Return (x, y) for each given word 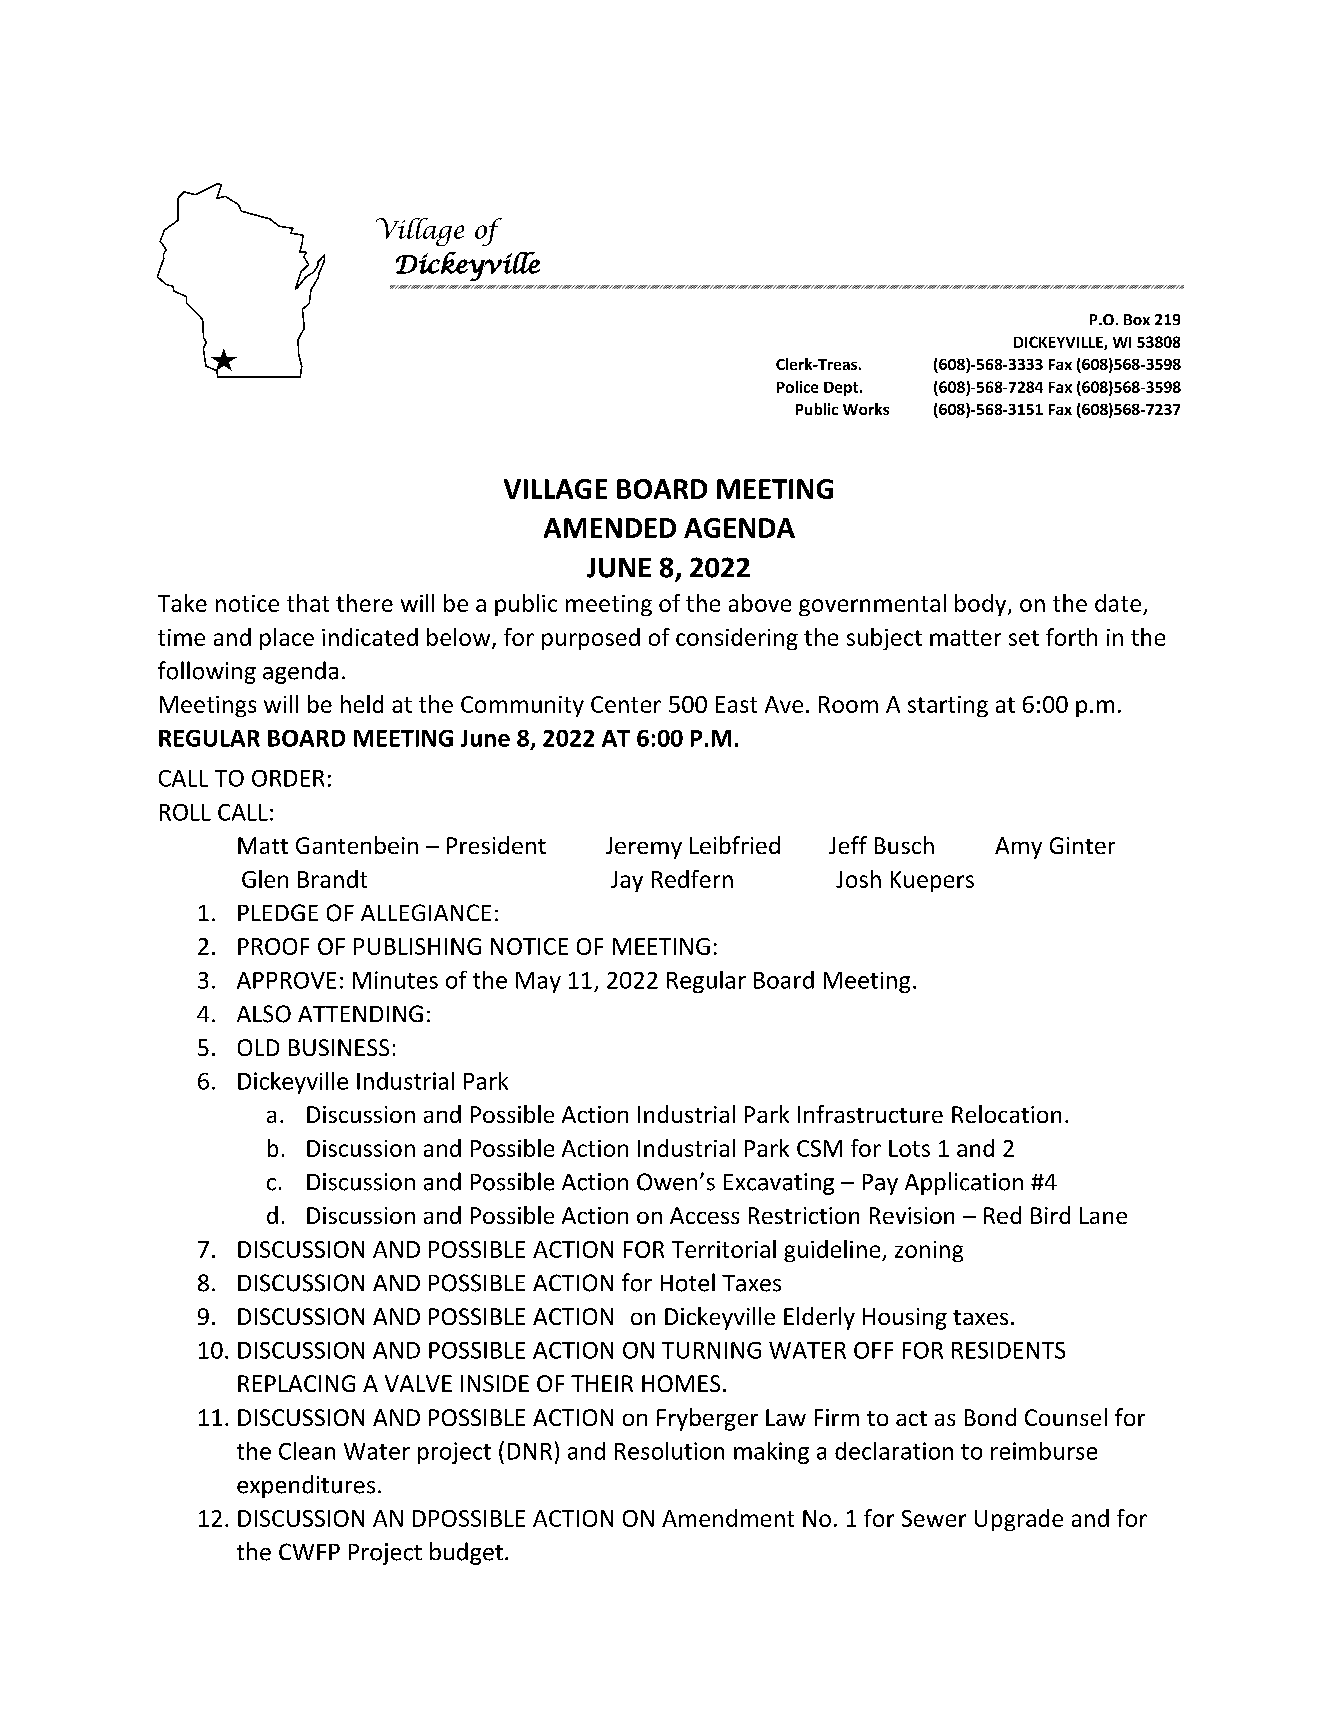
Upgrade (1019, 1520)
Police (797, 387)
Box (1137, 319)
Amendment (728, 1518)
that (308, 603)
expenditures (306, 1486)
